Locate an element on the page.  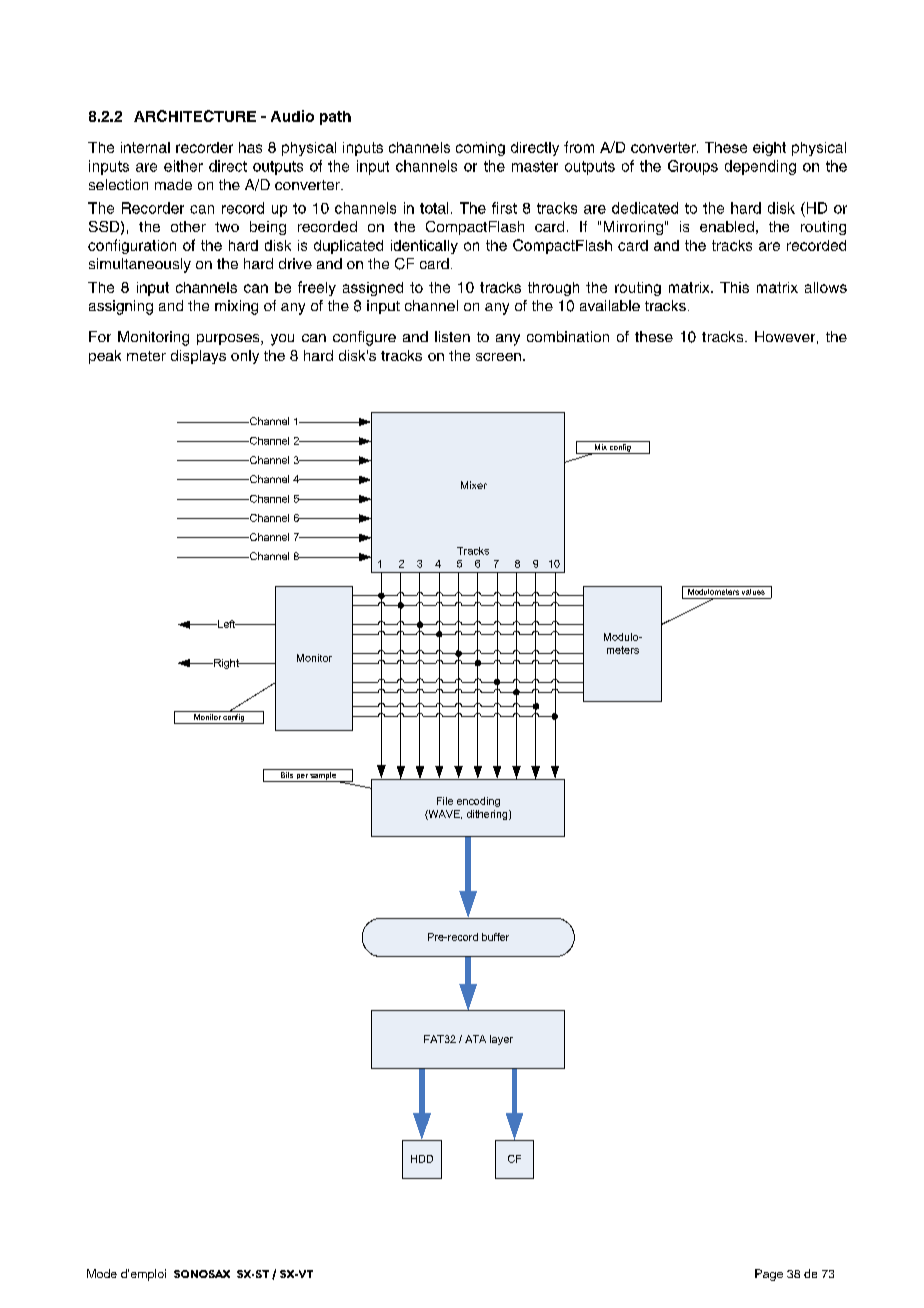
per is located at coordinates (301, 778).
